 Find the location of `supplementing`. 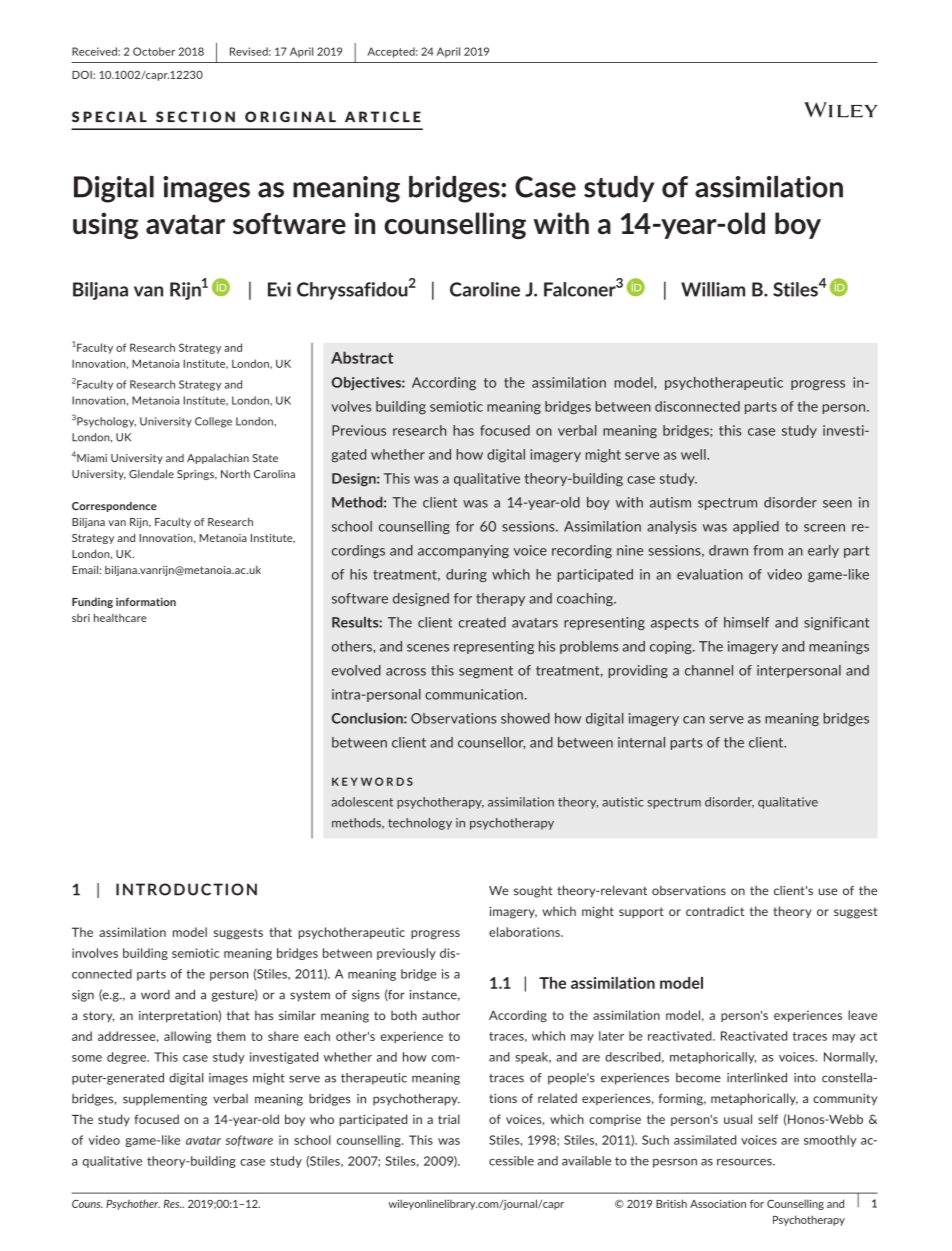

supplementing is located at coordinates (165, 1100).
